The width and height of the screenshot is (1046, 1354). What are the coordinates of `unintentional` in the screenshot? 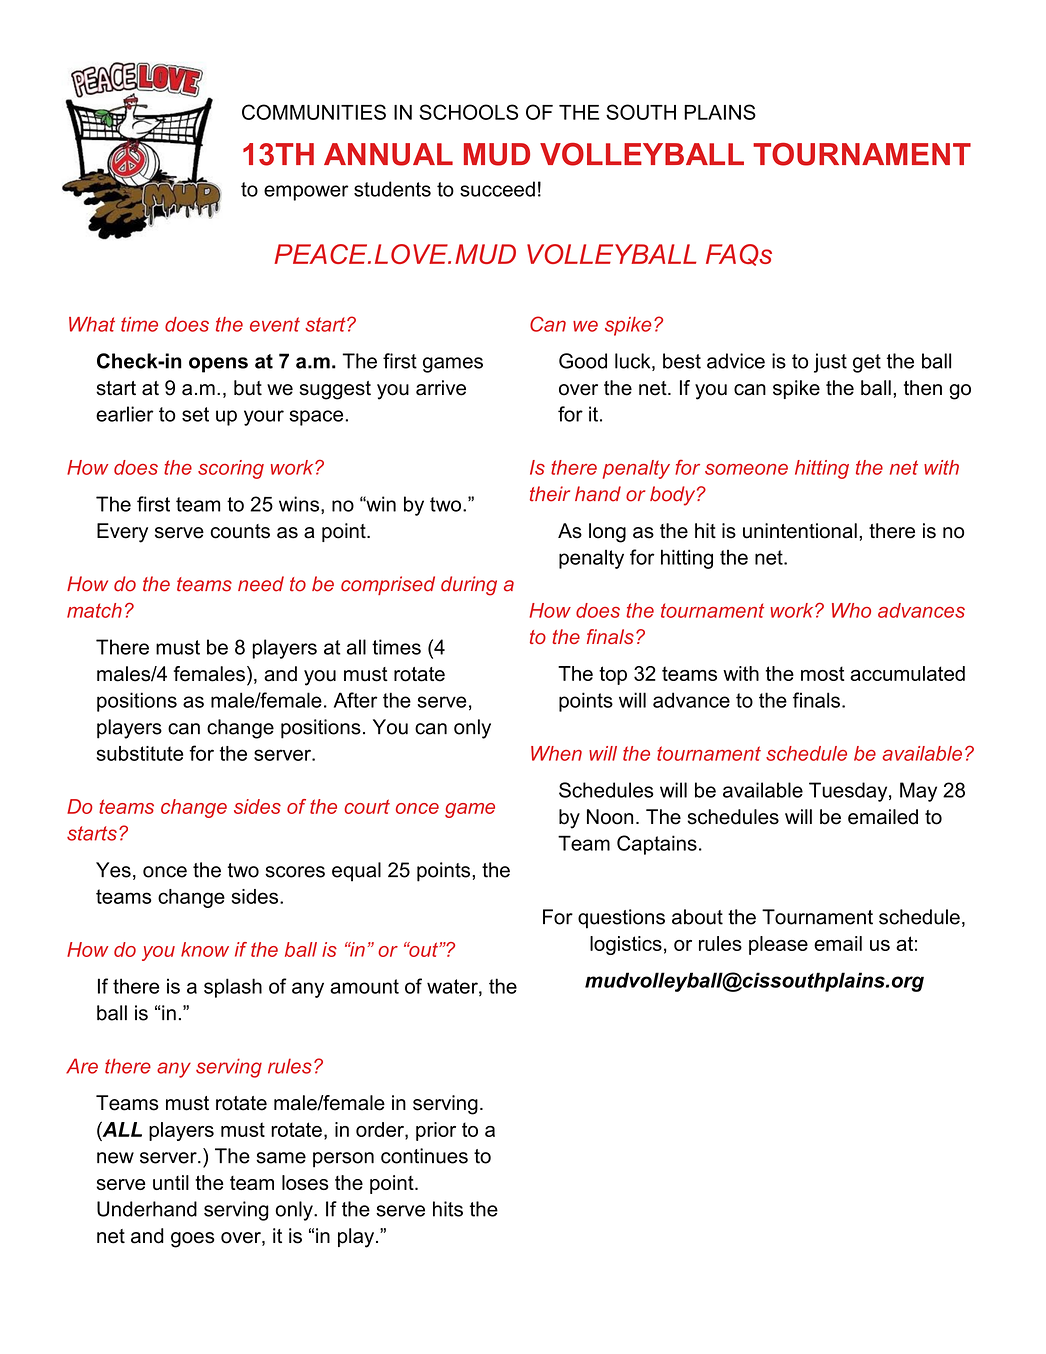 It's located at (800, 531).
